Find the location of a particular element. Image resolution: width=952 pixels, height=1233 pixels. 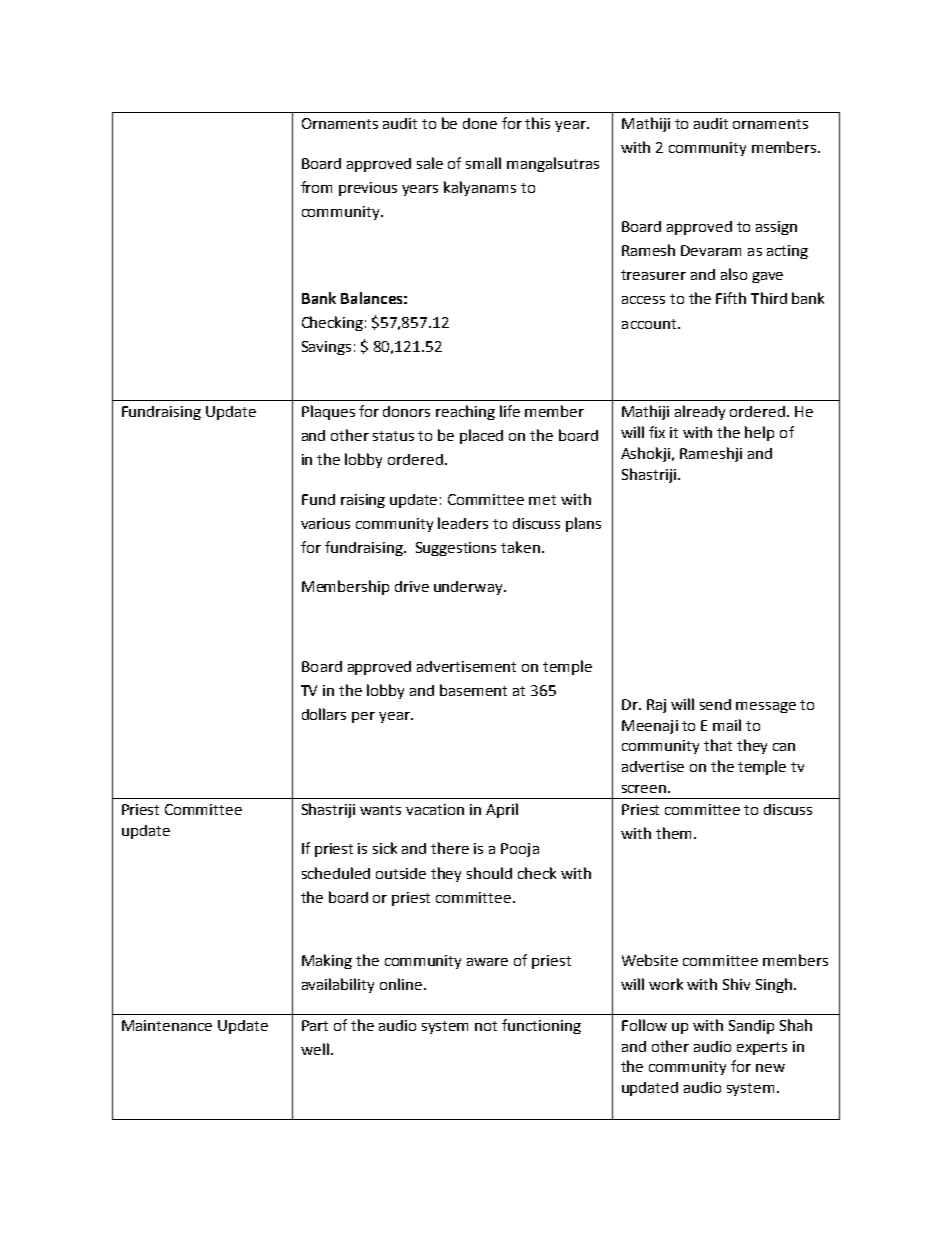

assign is located at coordinates (776, 228).
